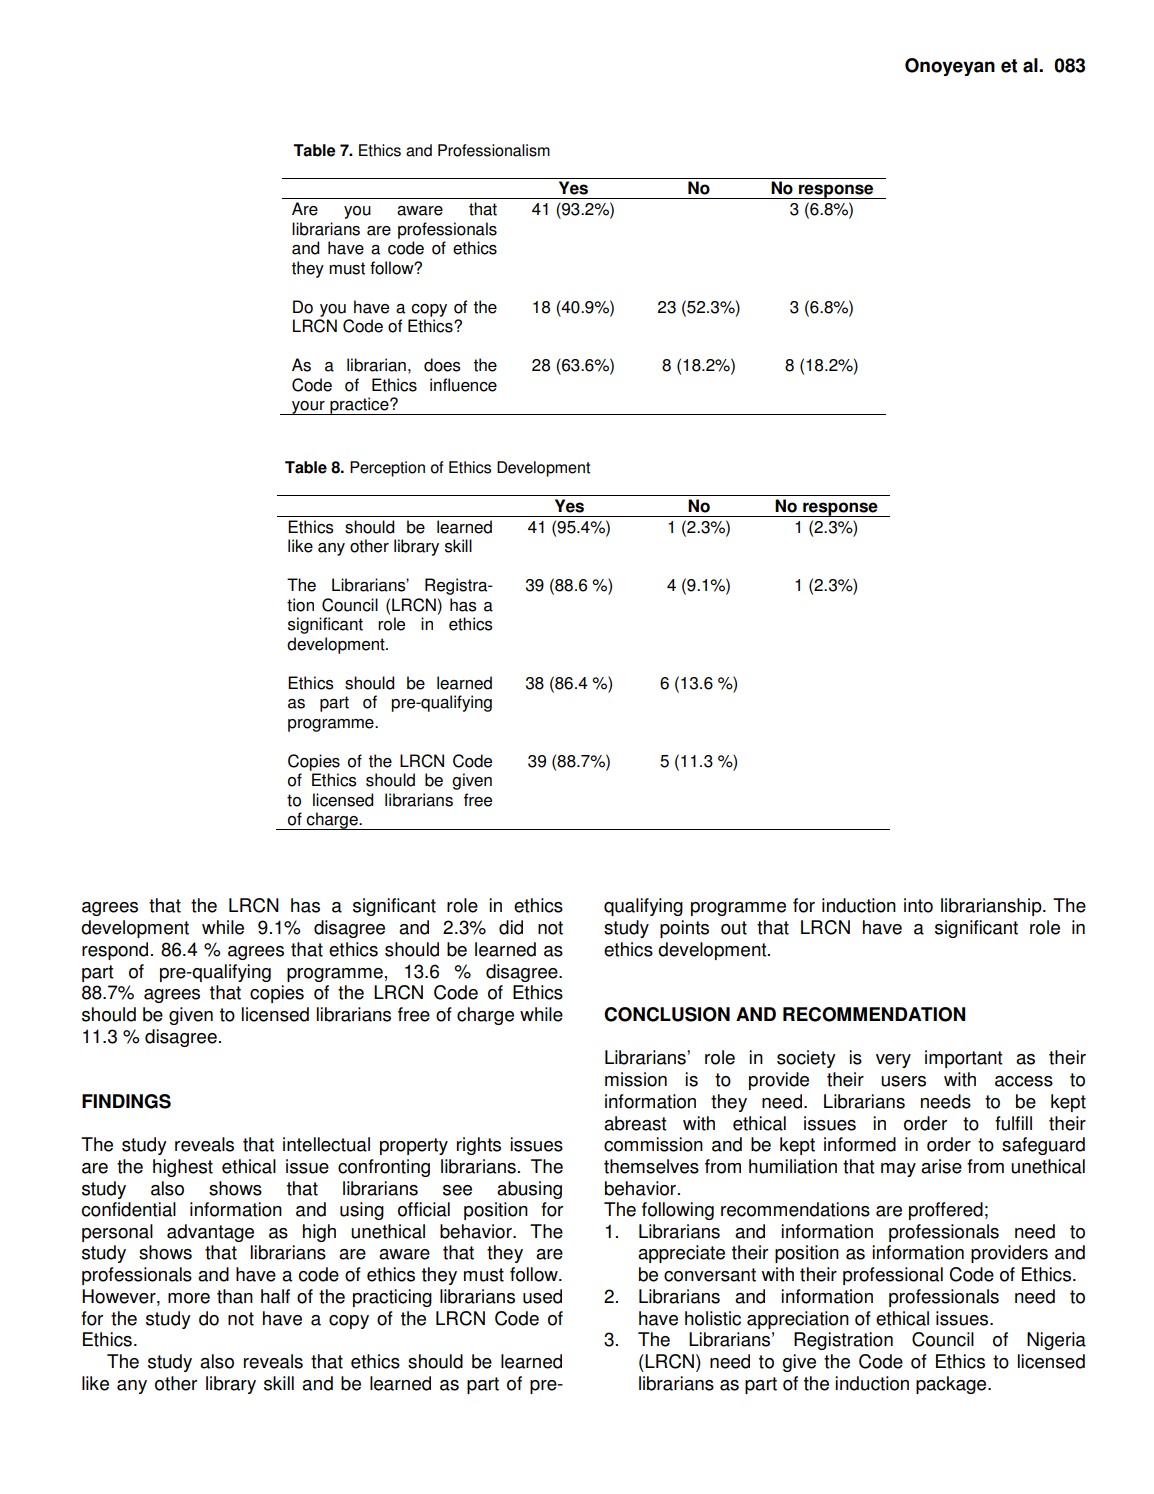  Describe the element at coordinates (442, 365) in the page. I see `does` at that location.
